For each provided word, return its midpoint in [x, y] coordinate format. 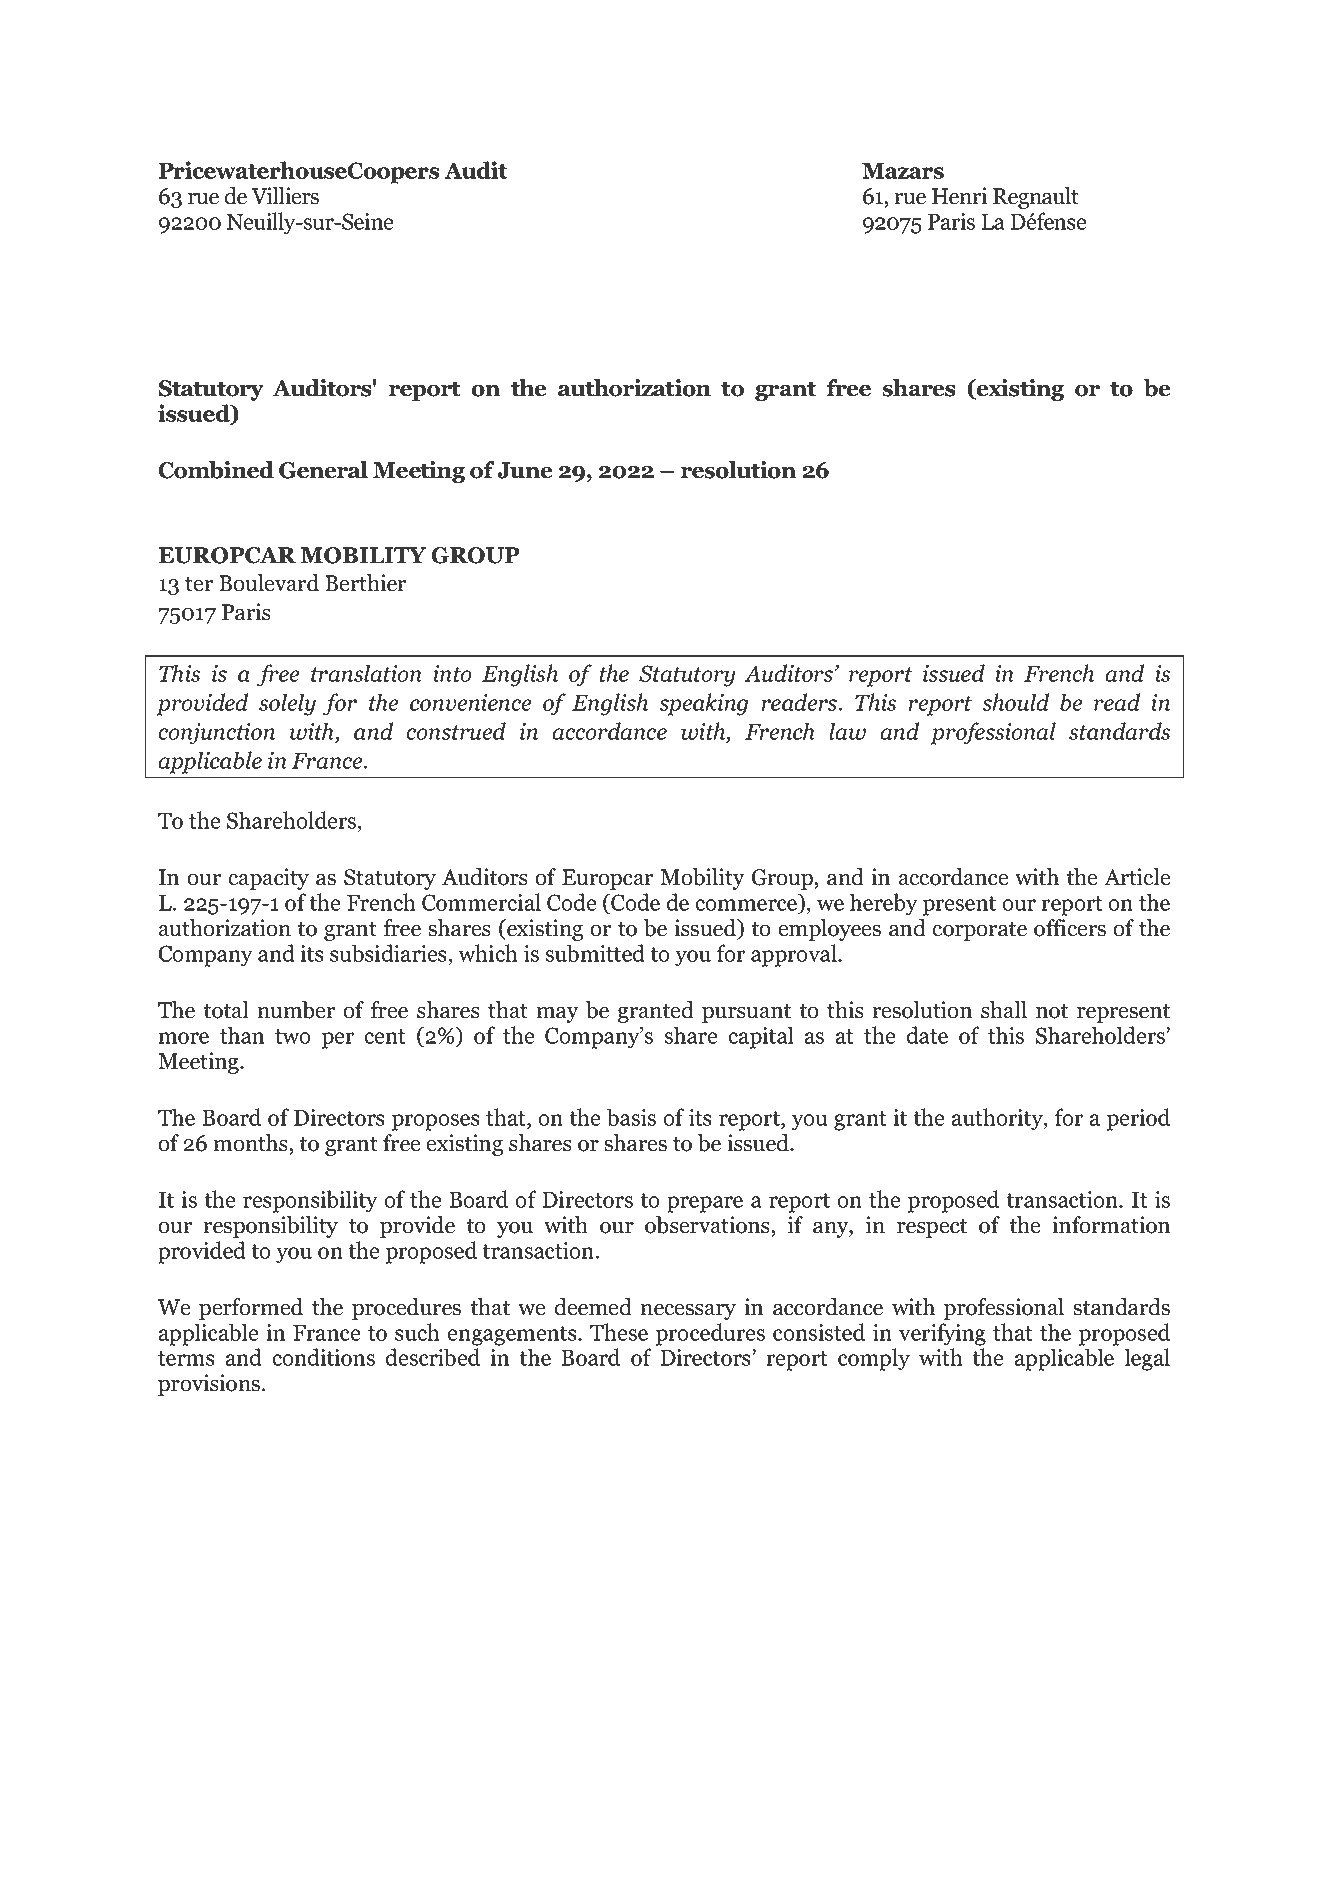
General [323, 470]
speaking [703, 704]
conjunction [216, 734]
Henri [959, 196]
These [619, 1332]
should [1015, 702]
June [524, 470]
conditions [323, 1357]
